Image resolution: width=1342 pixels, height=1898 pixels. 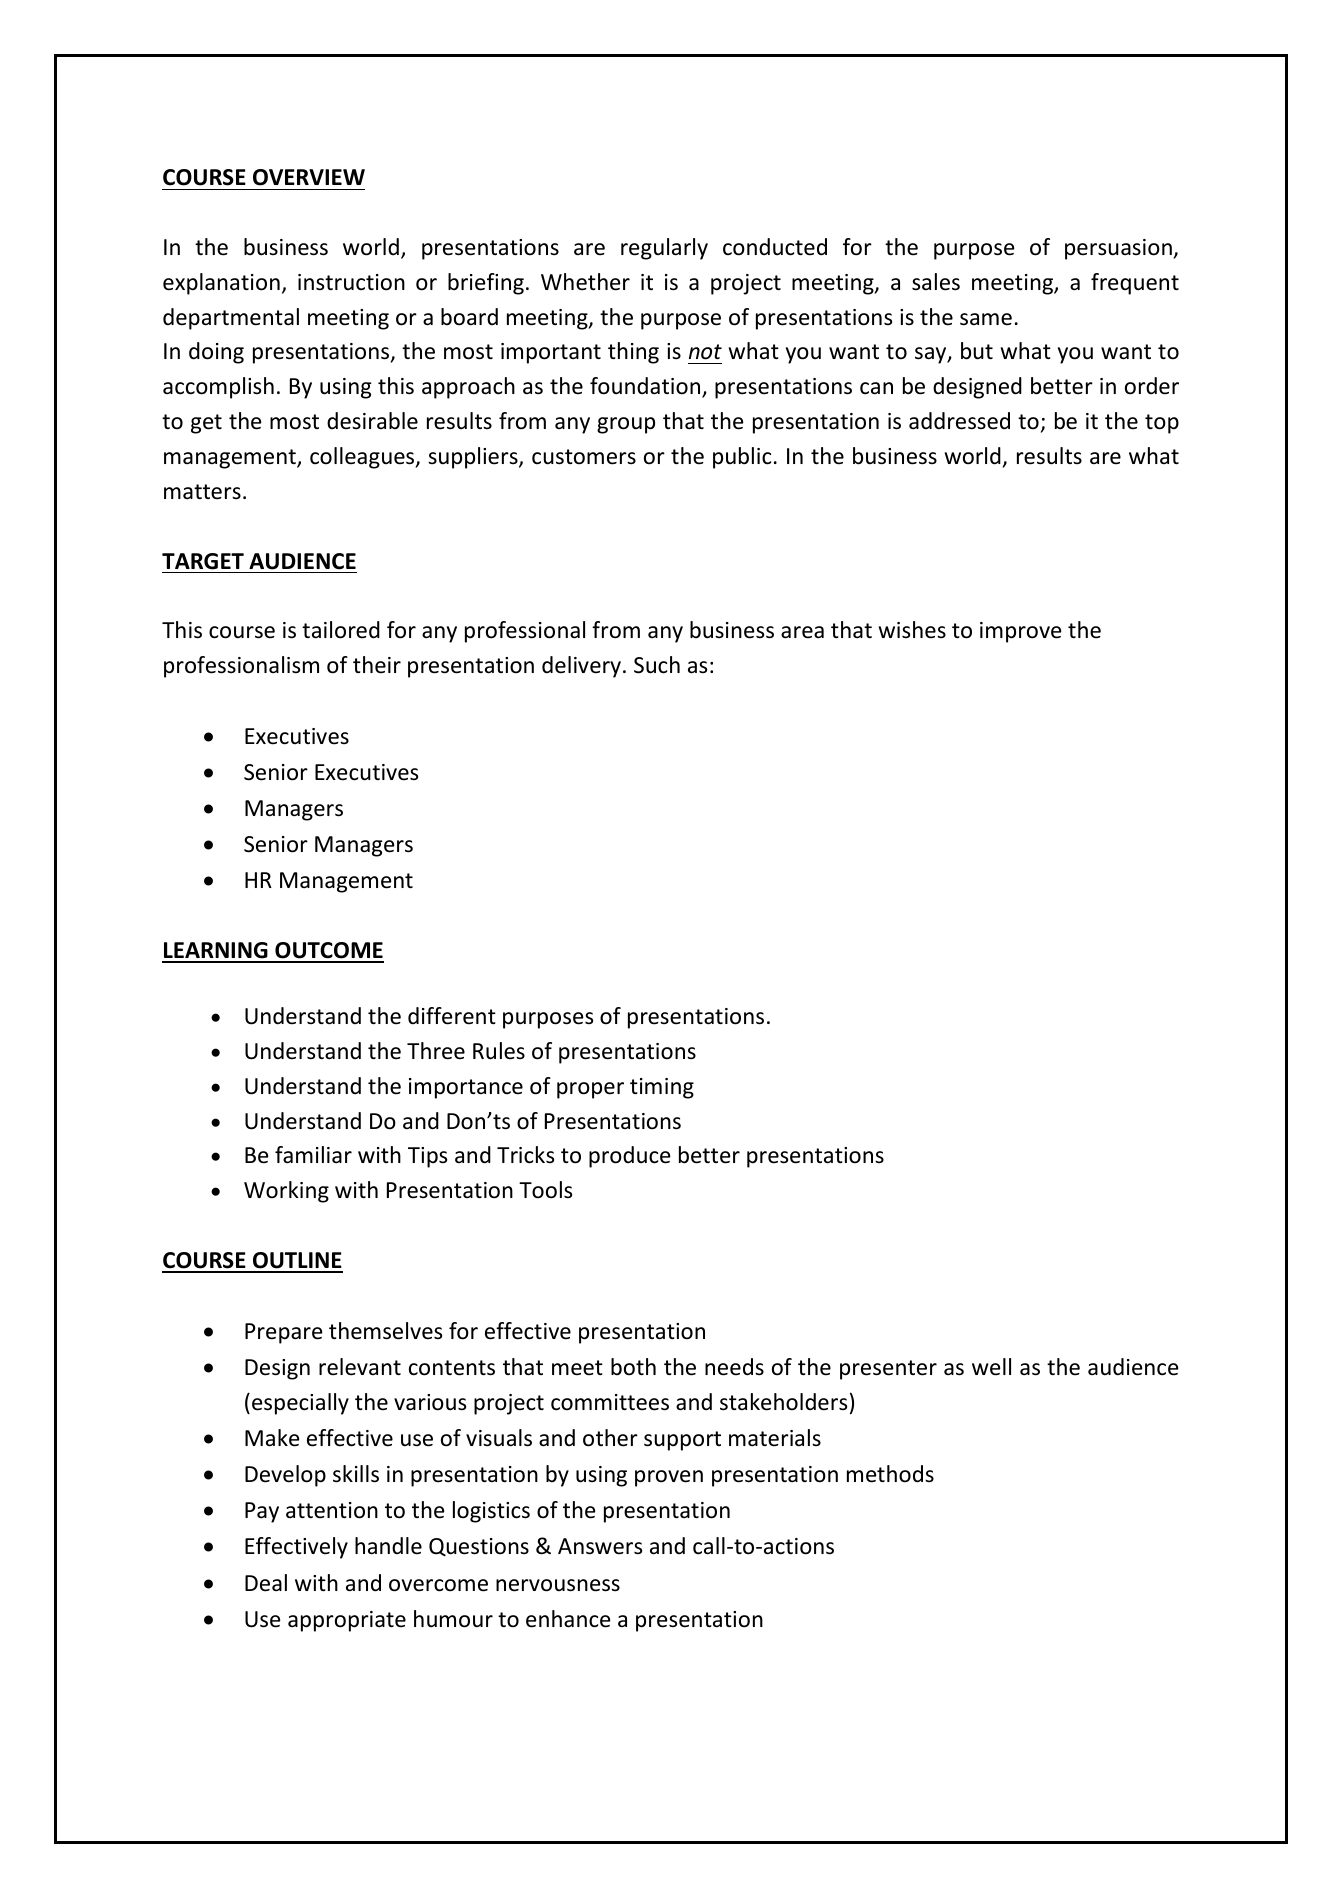 What do you see at coordinates (309, 177) in the screenshot?
I see `OVERVIEW` at bounding box center [309, 177].
